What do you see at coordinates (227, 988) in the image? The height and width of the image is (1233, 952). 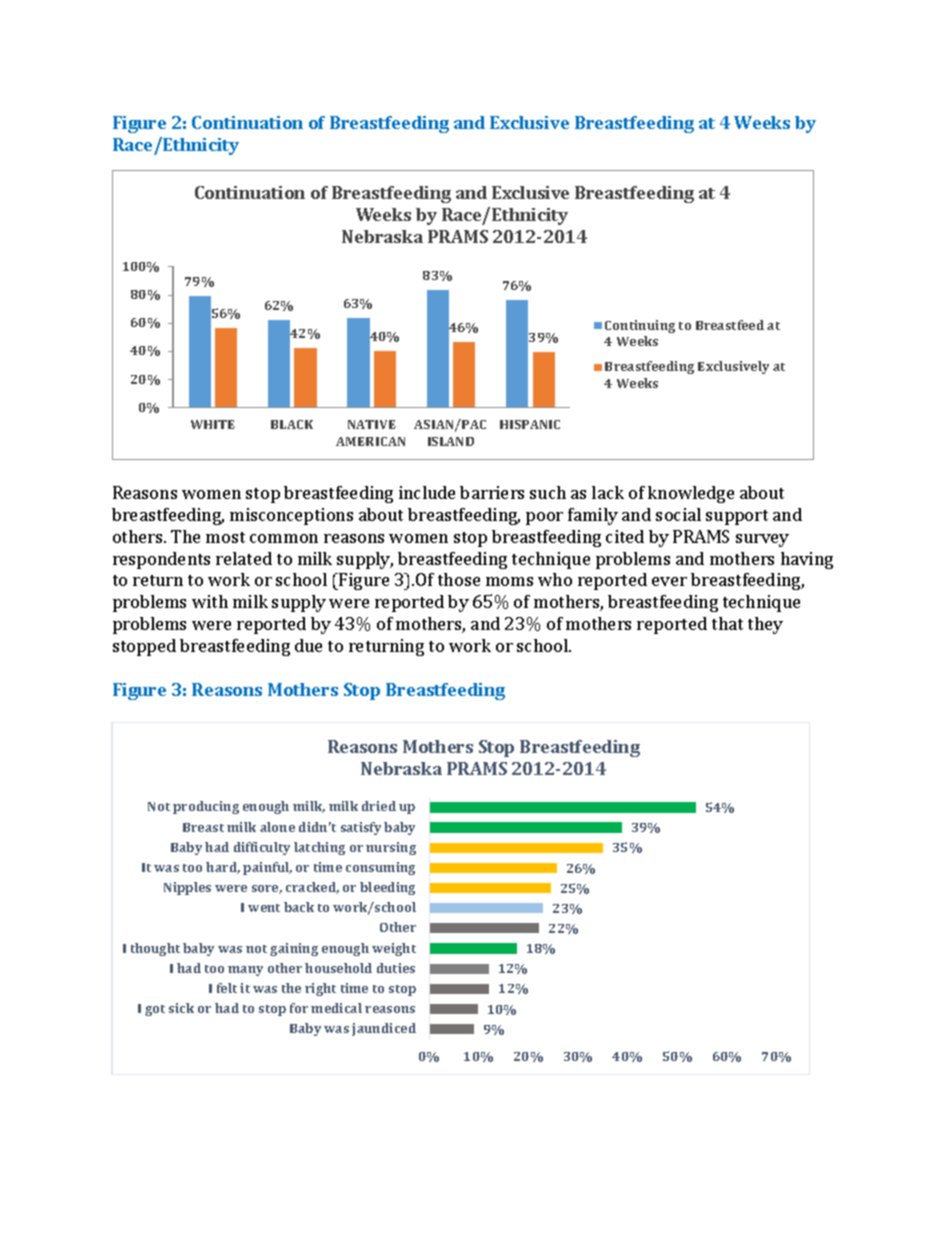 I see `felt` at bounding box center [227, 988].
